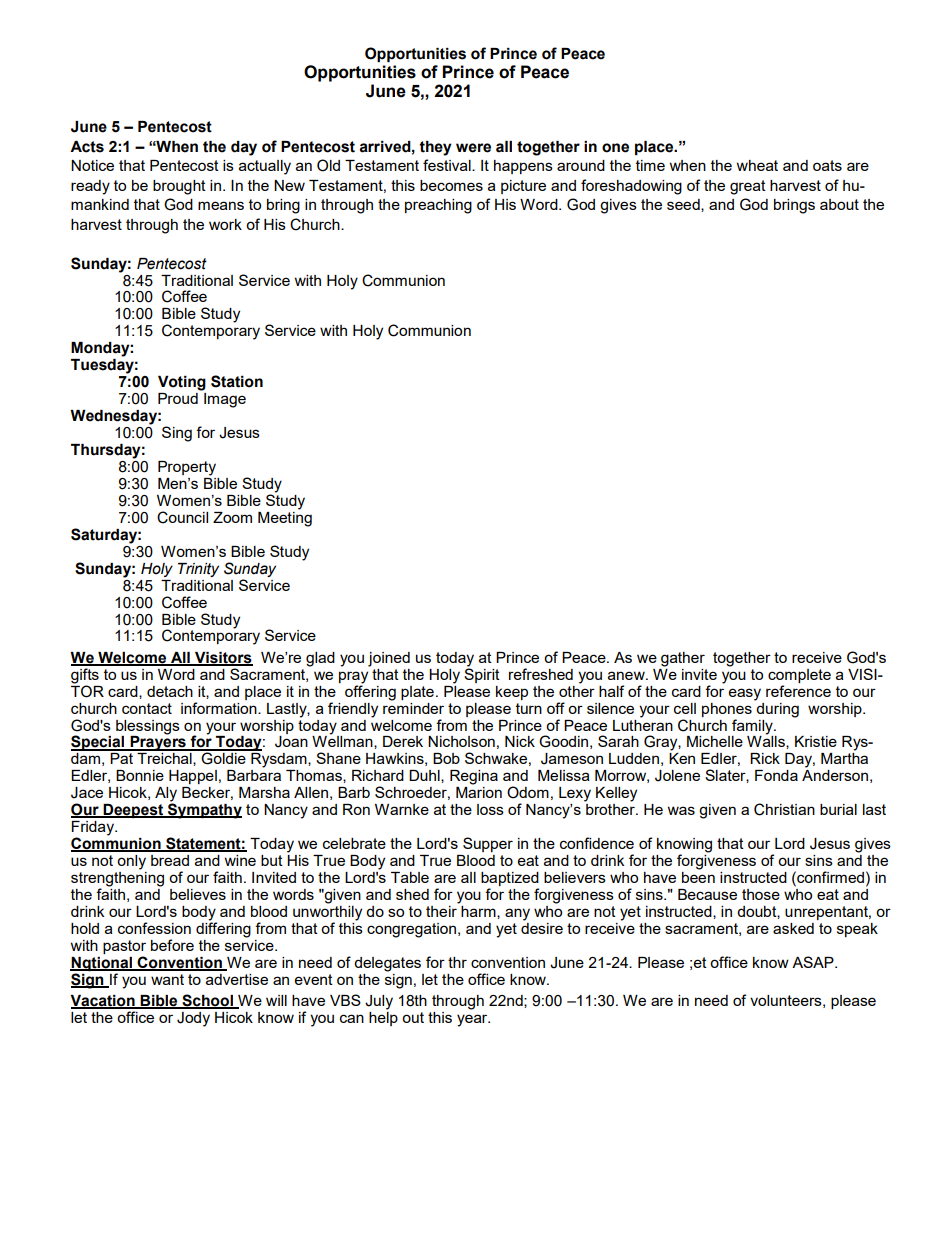 Image resolution: width=952 pixels, height=1233 pixels. What do you see at coordinates (147, 708) in the image?
I see `contact` at bounding box center [147, 708].
